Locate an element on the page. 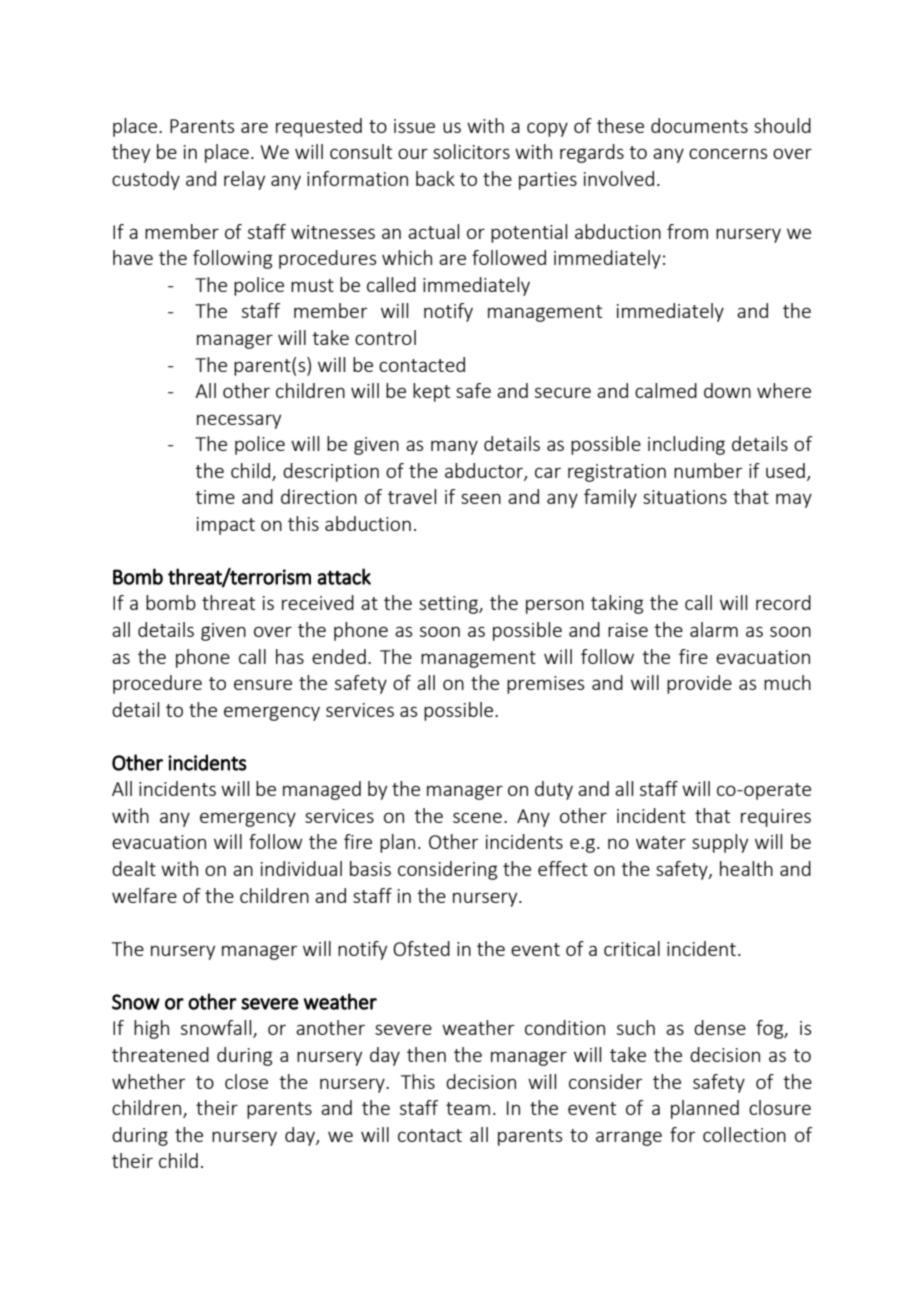 The width and height of the image is (924, 1308). number is located at coordinates (708, 470).
